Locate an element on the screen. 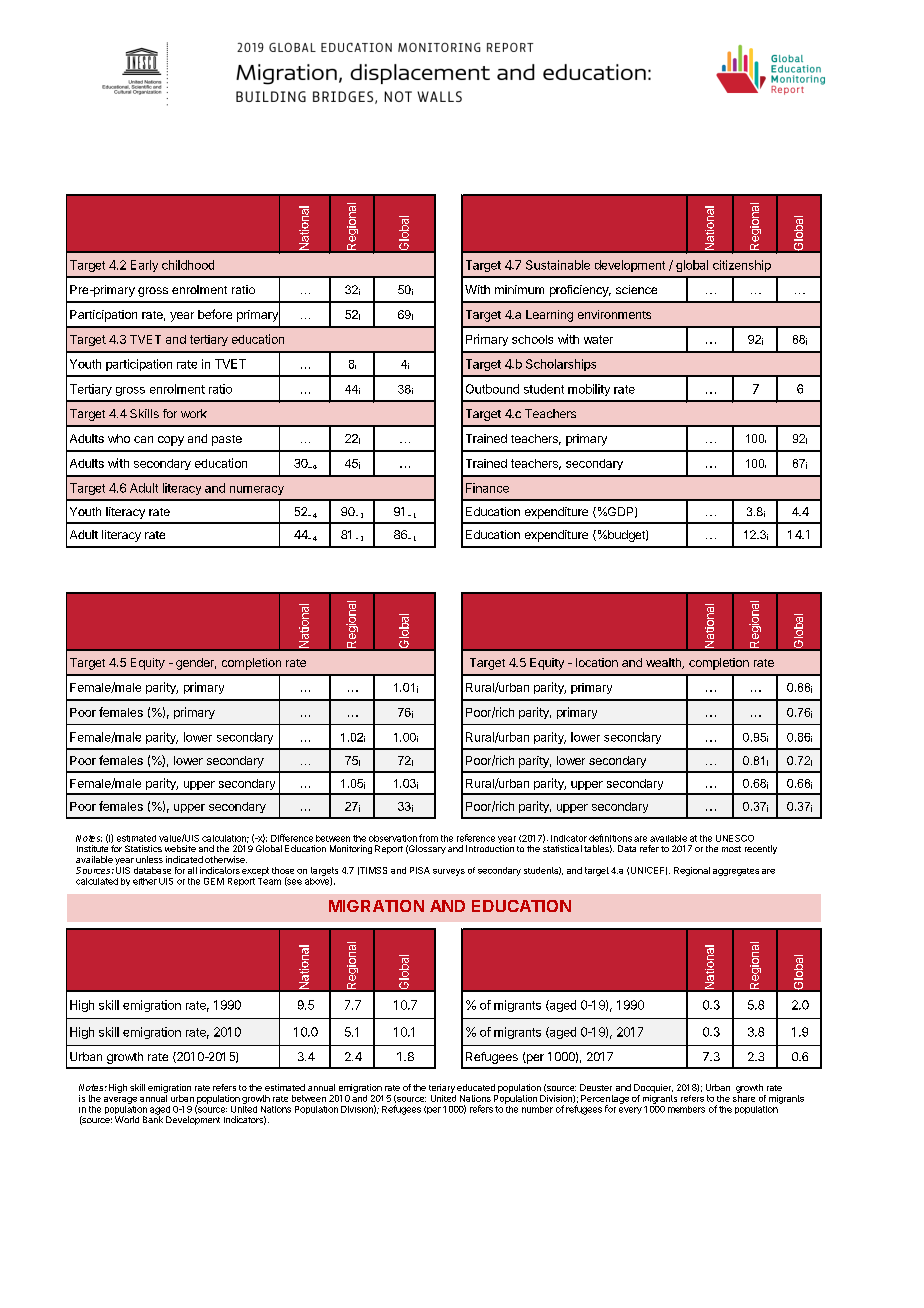 Image resolution: width=924 pixels, height=1308 pixels. members is located at coordinates (686, 1109).
